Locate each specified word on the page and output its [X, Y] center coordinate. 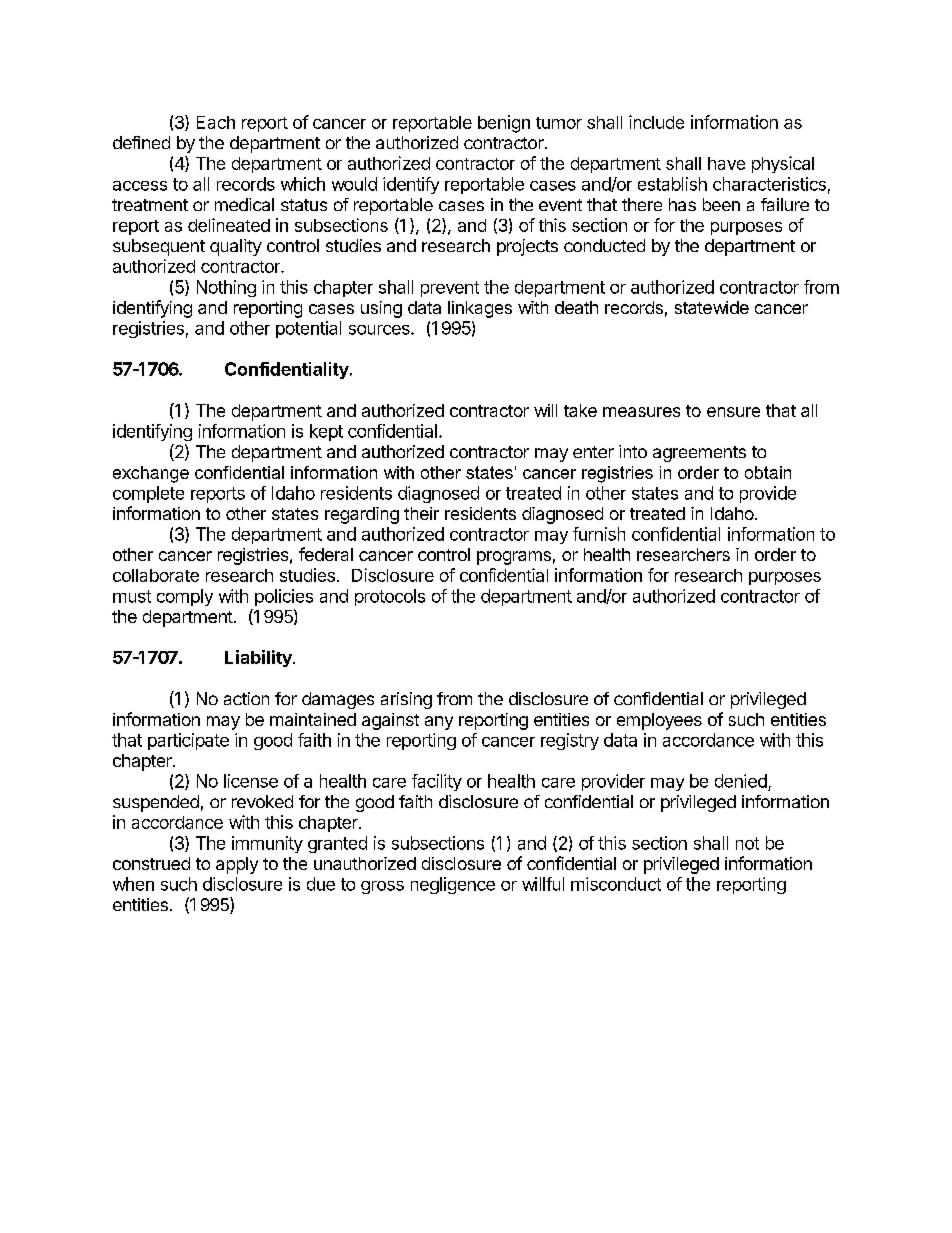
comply [185, 597]
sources [380, 330]
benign [504, 124]
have [726, 163]
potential [308, 329]
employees [659, 721]
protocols [390, 597]
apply [237, 865]
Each [216, 122]
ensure [733, 412]
